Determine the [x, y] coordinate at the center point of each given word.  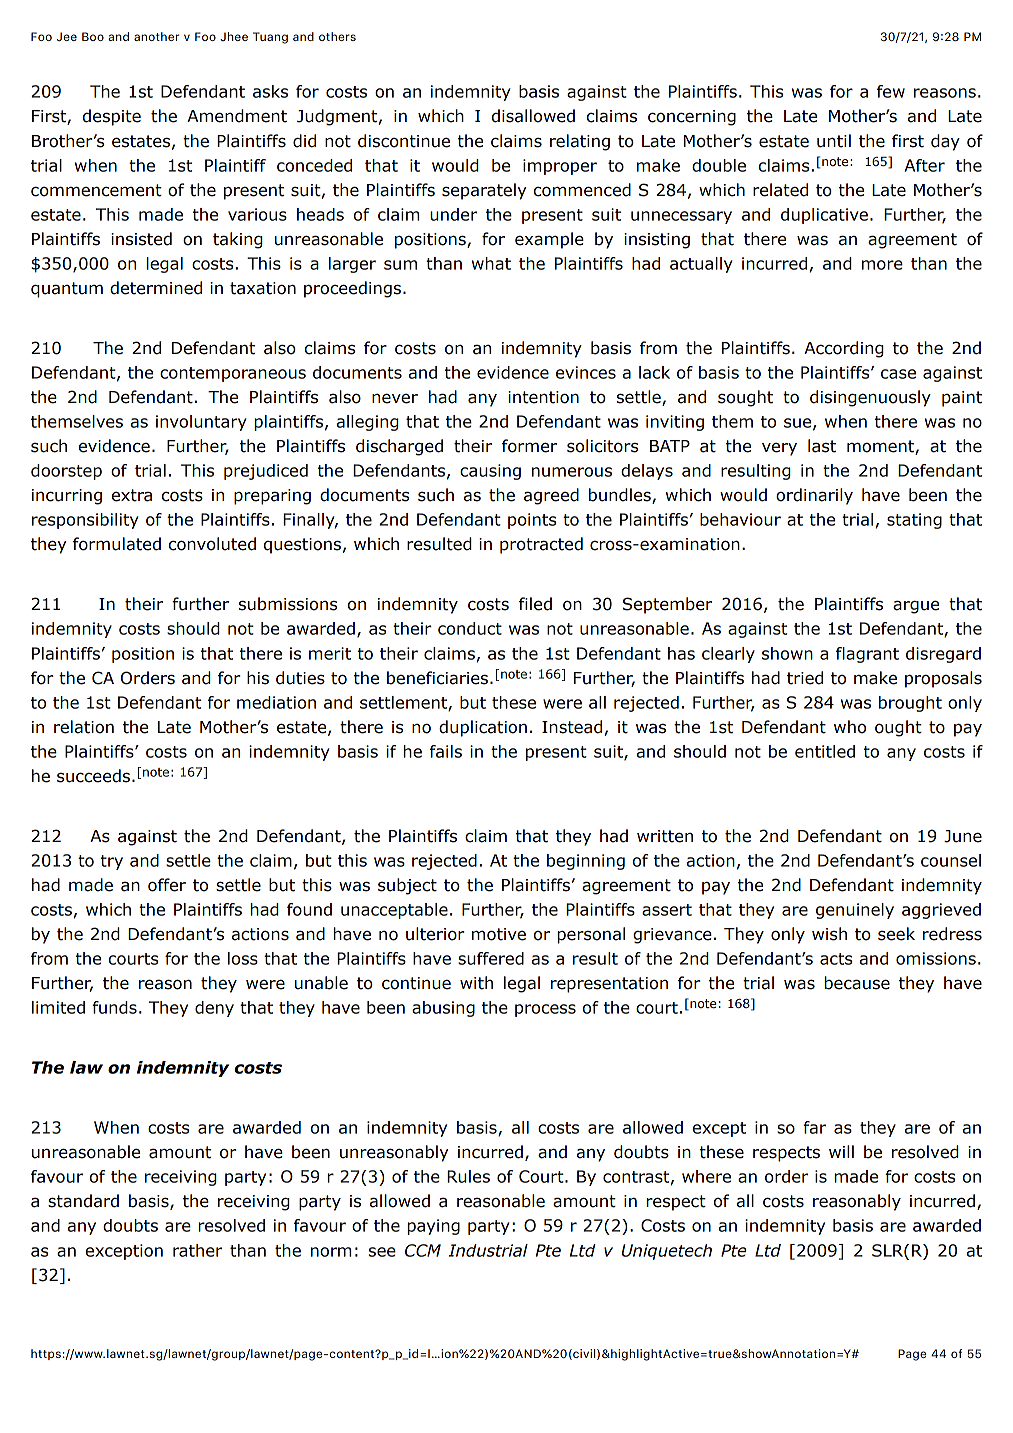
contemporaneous [233, 374]
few [891, 91]
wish [829, 934]
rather [197, 1250]
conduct [470, 628]
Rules [468, 1176]
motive [499, 934]
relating [580, 142]
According [844, 349]
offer [167, 885]
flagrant [867, 655]
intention [543, 397]
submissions [288, 604]
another [156, 36]
